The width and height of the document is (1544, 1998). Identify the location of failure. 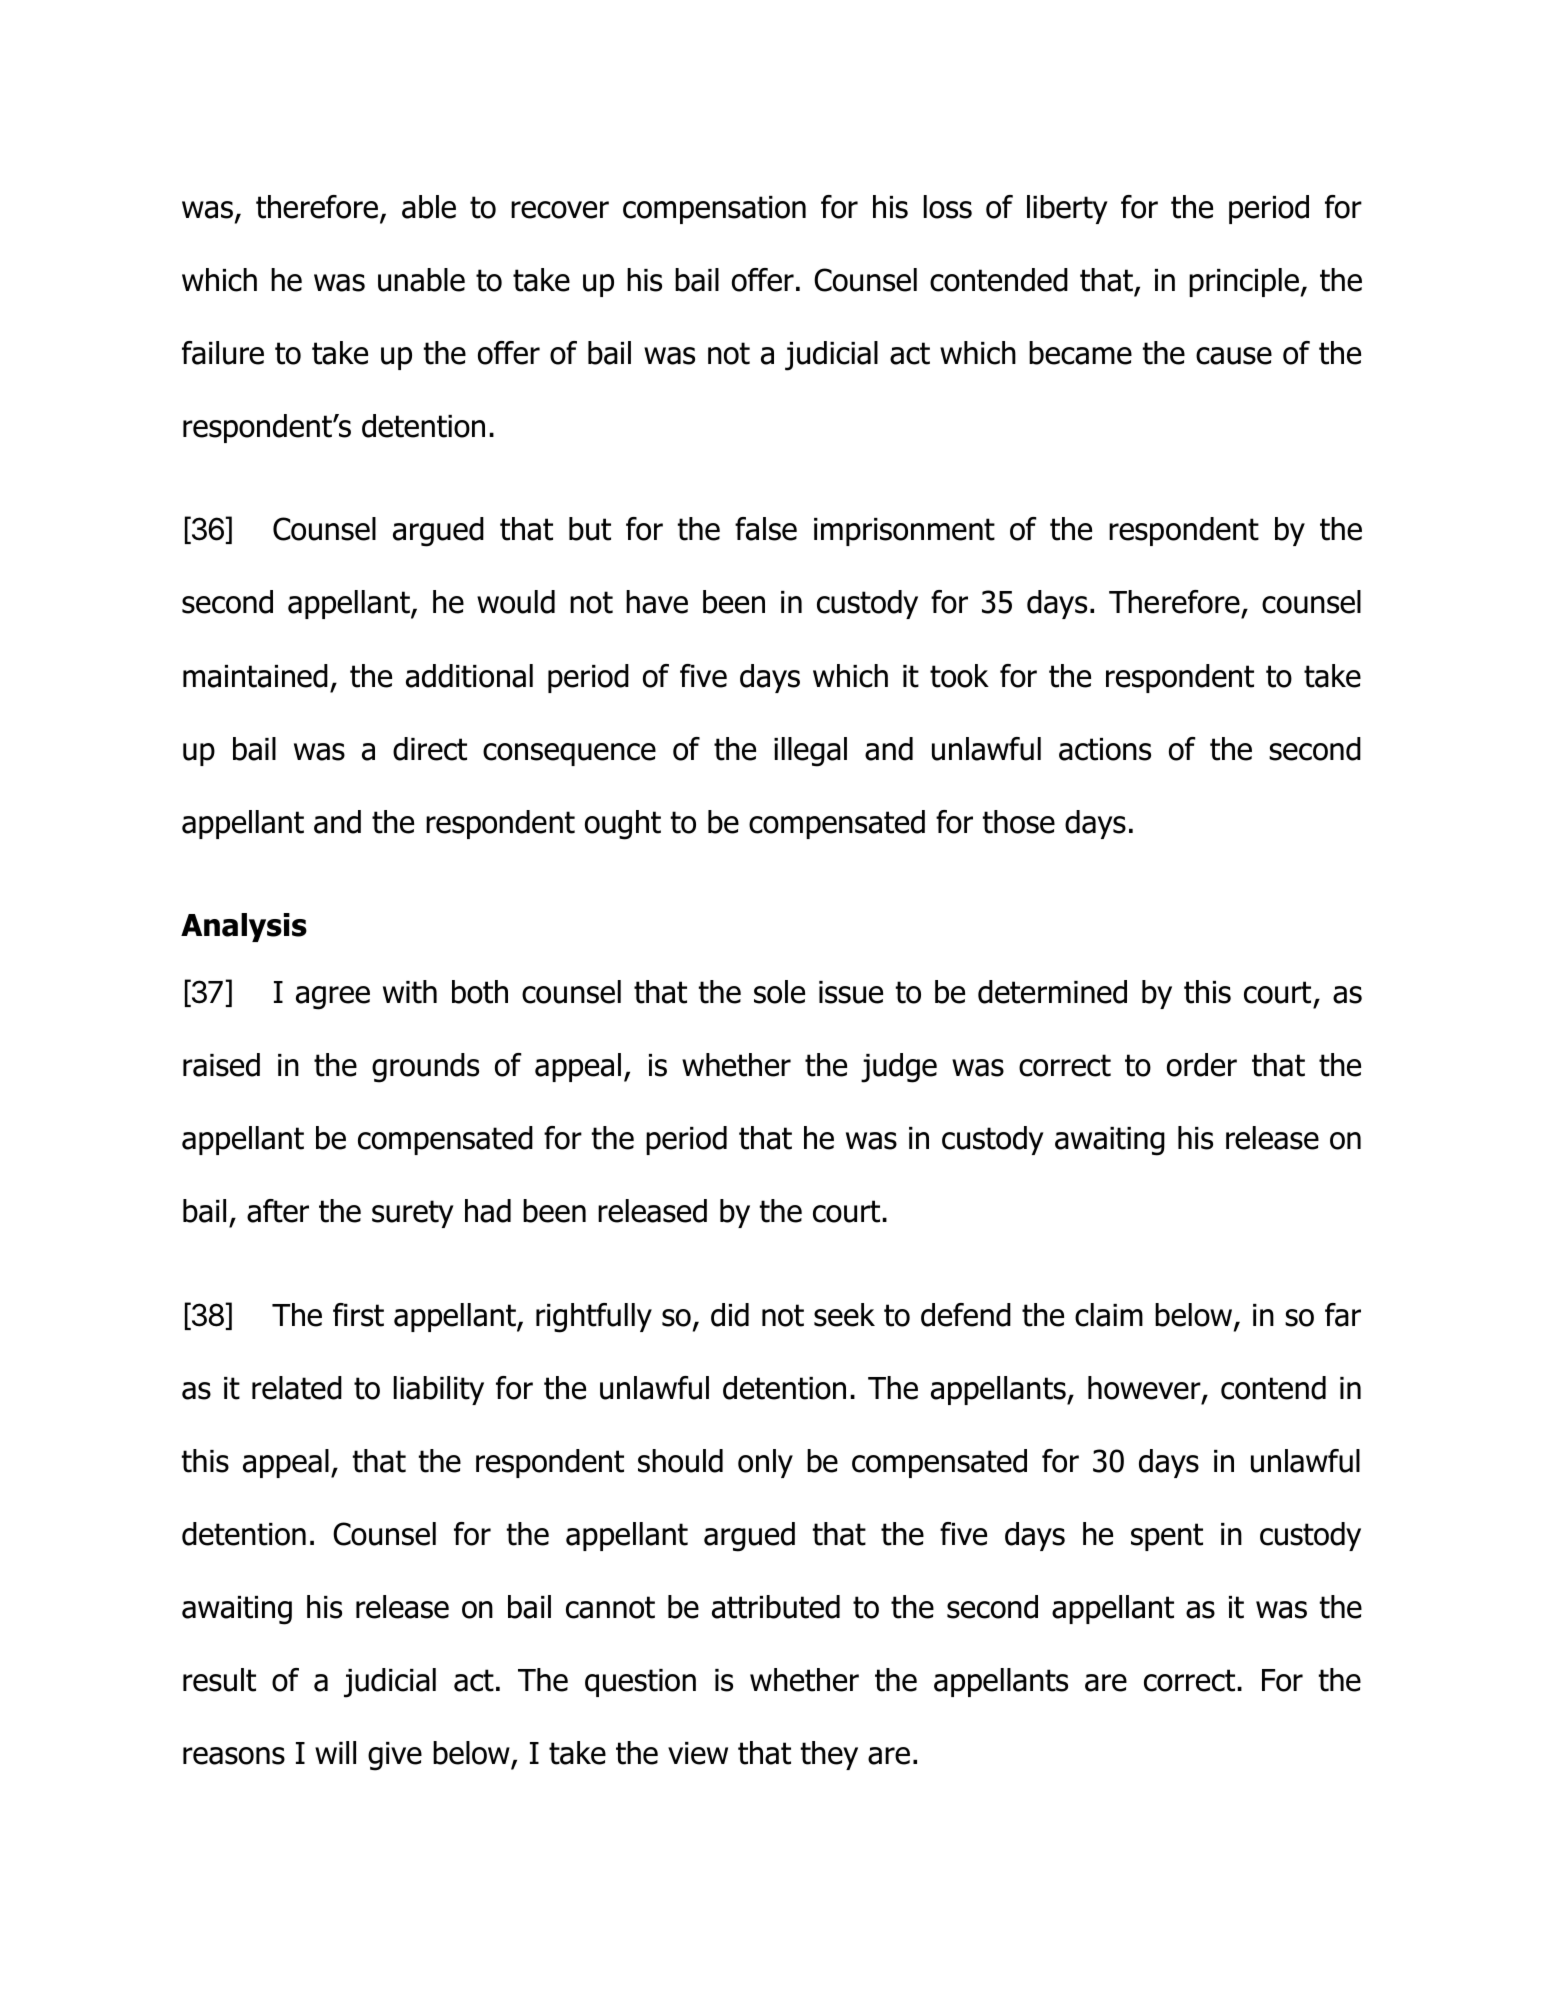
(223, 353).
